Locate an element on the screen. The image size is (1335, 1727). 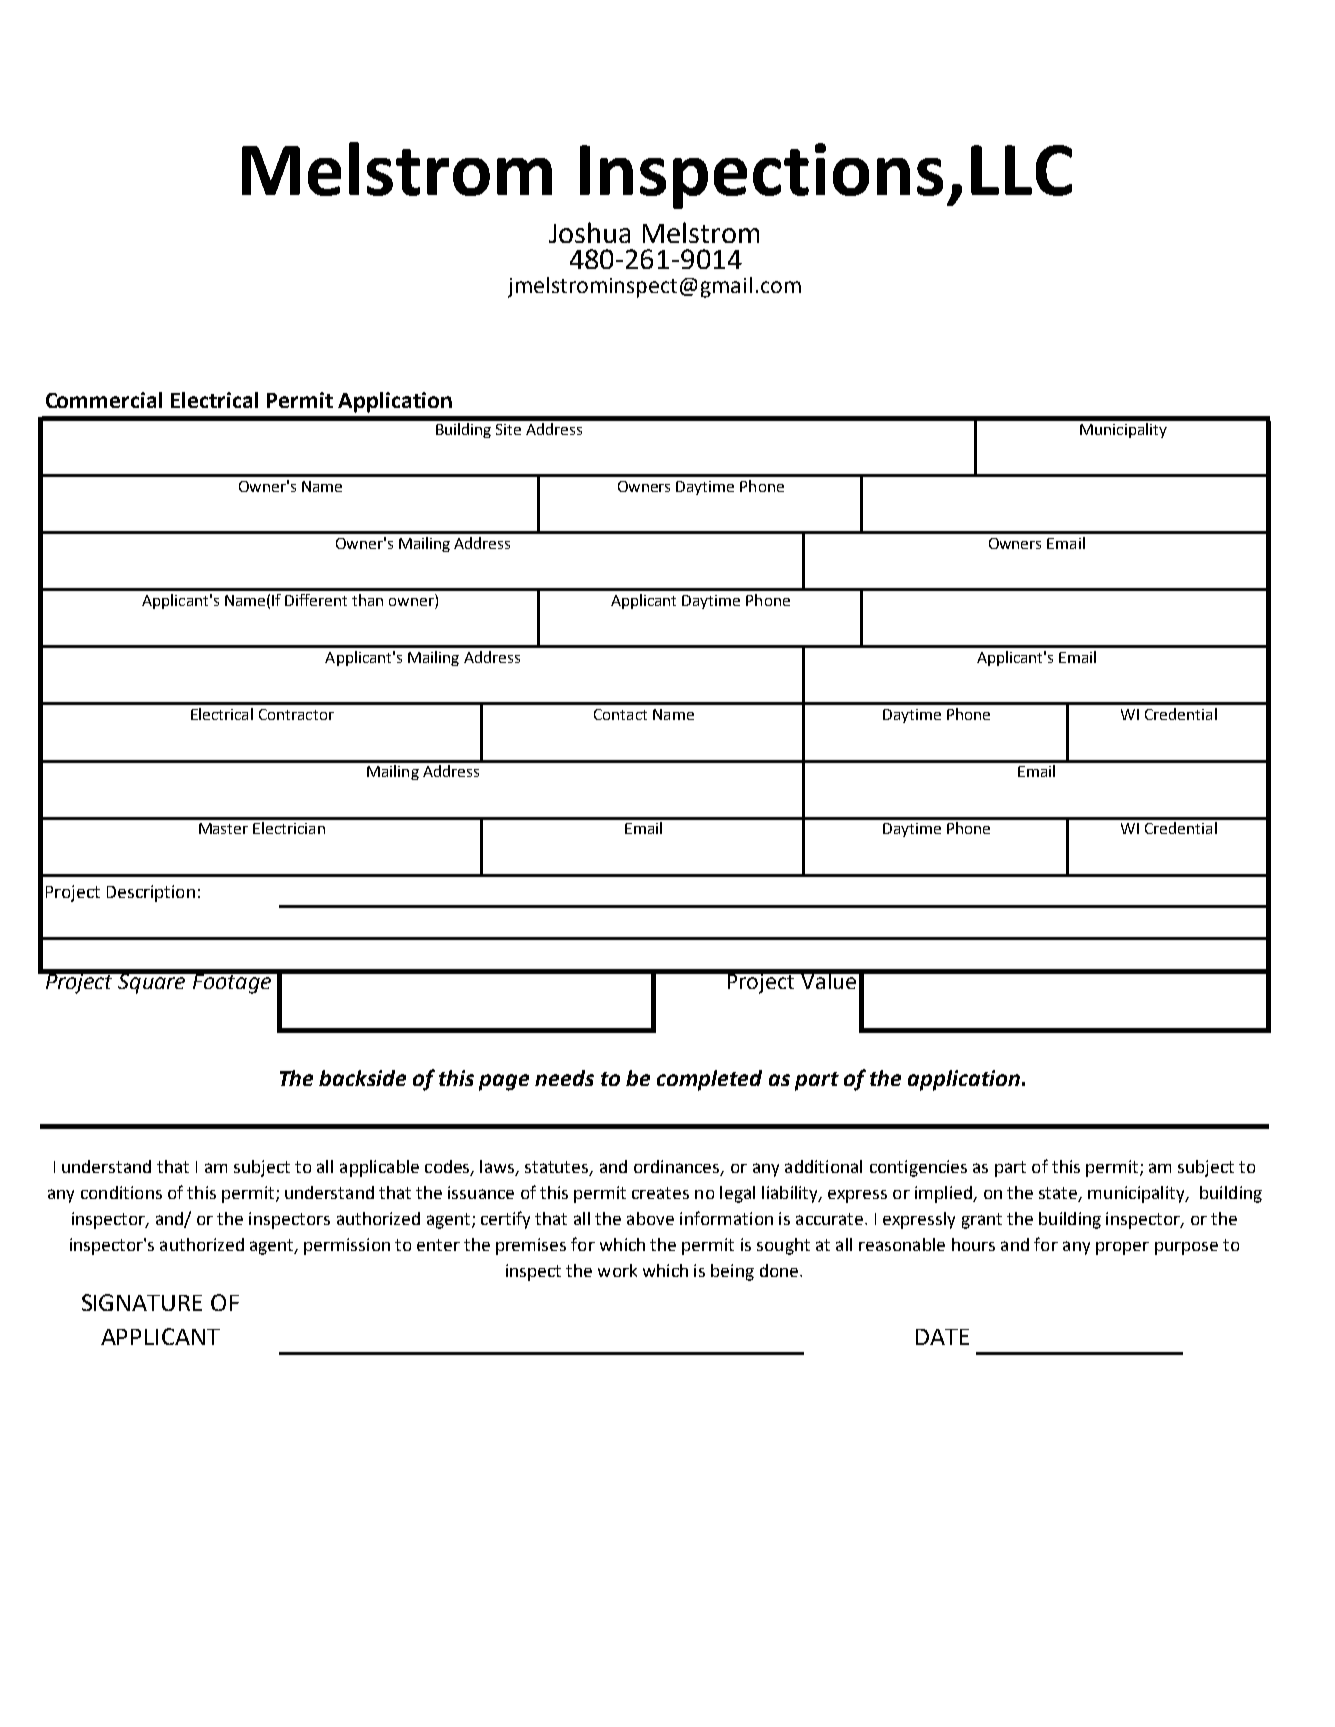
Commercial is located at coordinates (104, 400).
